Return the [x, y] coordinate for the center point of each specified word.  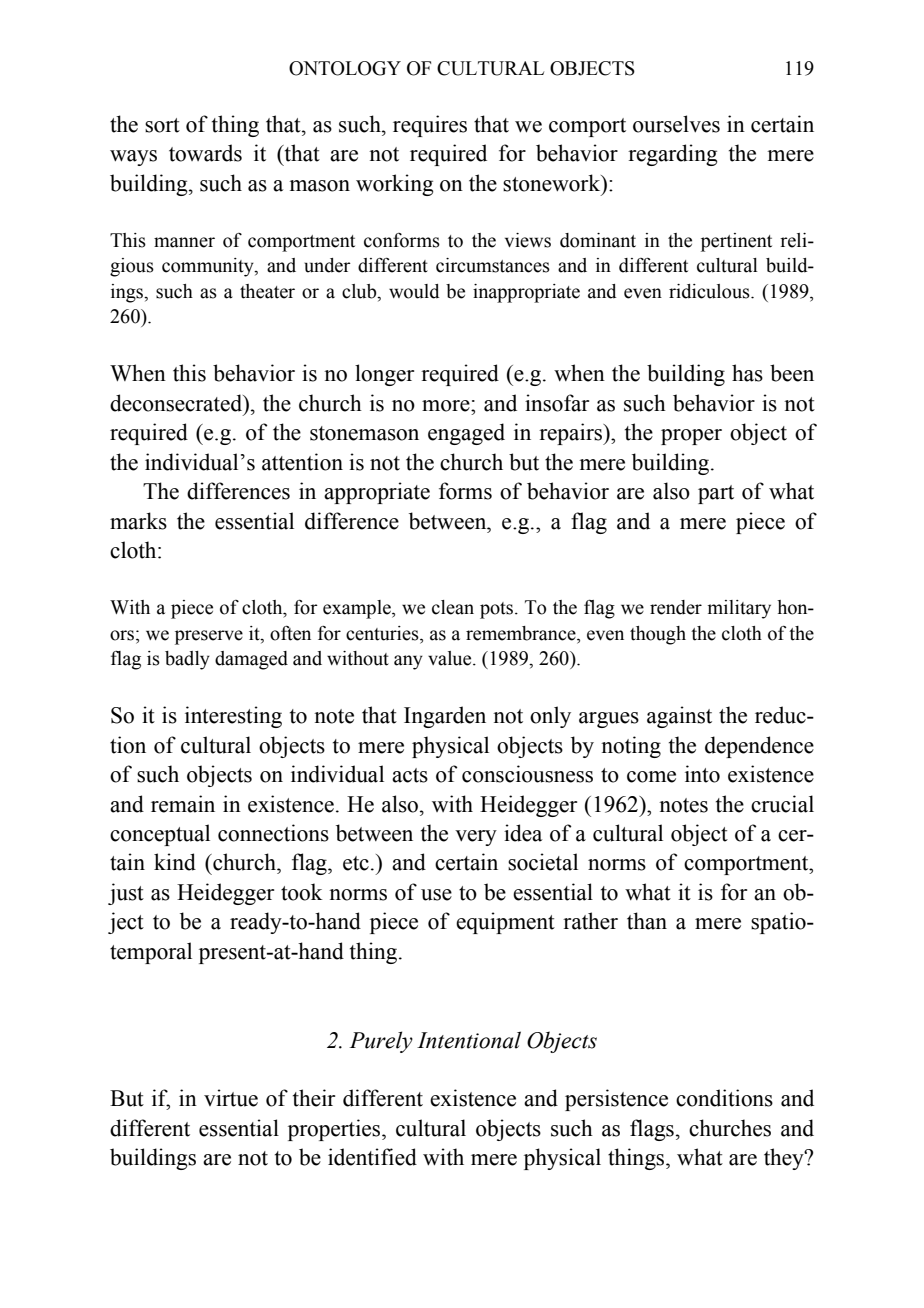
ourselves [676, 124]
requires [430, 126]
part [716, 494]
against [679, 717]
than [647, 921]
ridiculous [710, 291]
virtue [231, 1098]
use [436, 895]
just [126, 894]
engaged [466, 434]
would [414, 291]
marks [138, 521]
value [451, 658]
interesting [233, 717]
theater [267, 291]
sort [162, 125]
